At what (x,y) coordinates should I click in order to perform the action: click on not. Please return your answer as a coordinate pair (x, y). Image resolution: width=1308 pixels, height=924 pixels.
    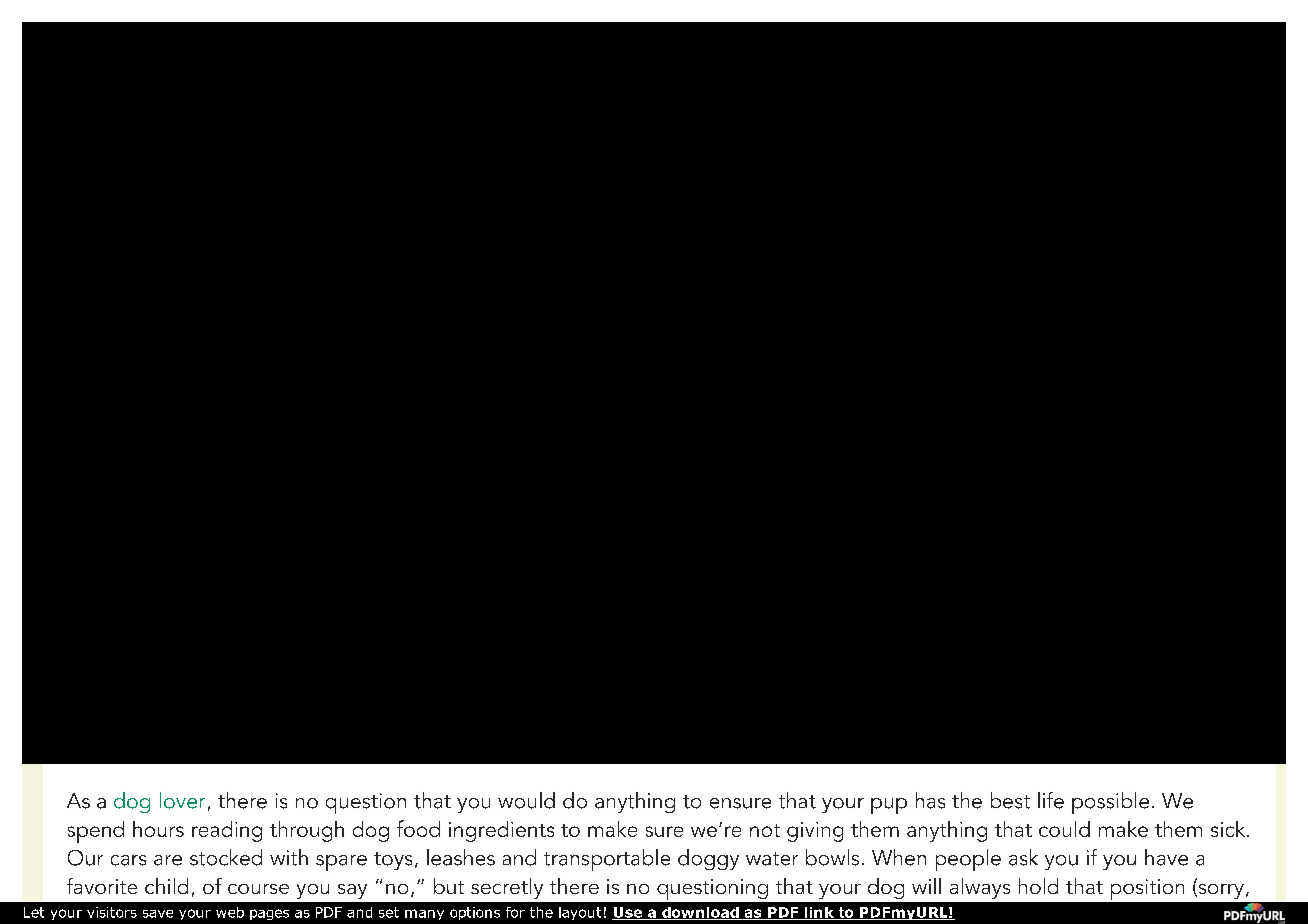
    Looking at the image, I should click on (765, 830).
